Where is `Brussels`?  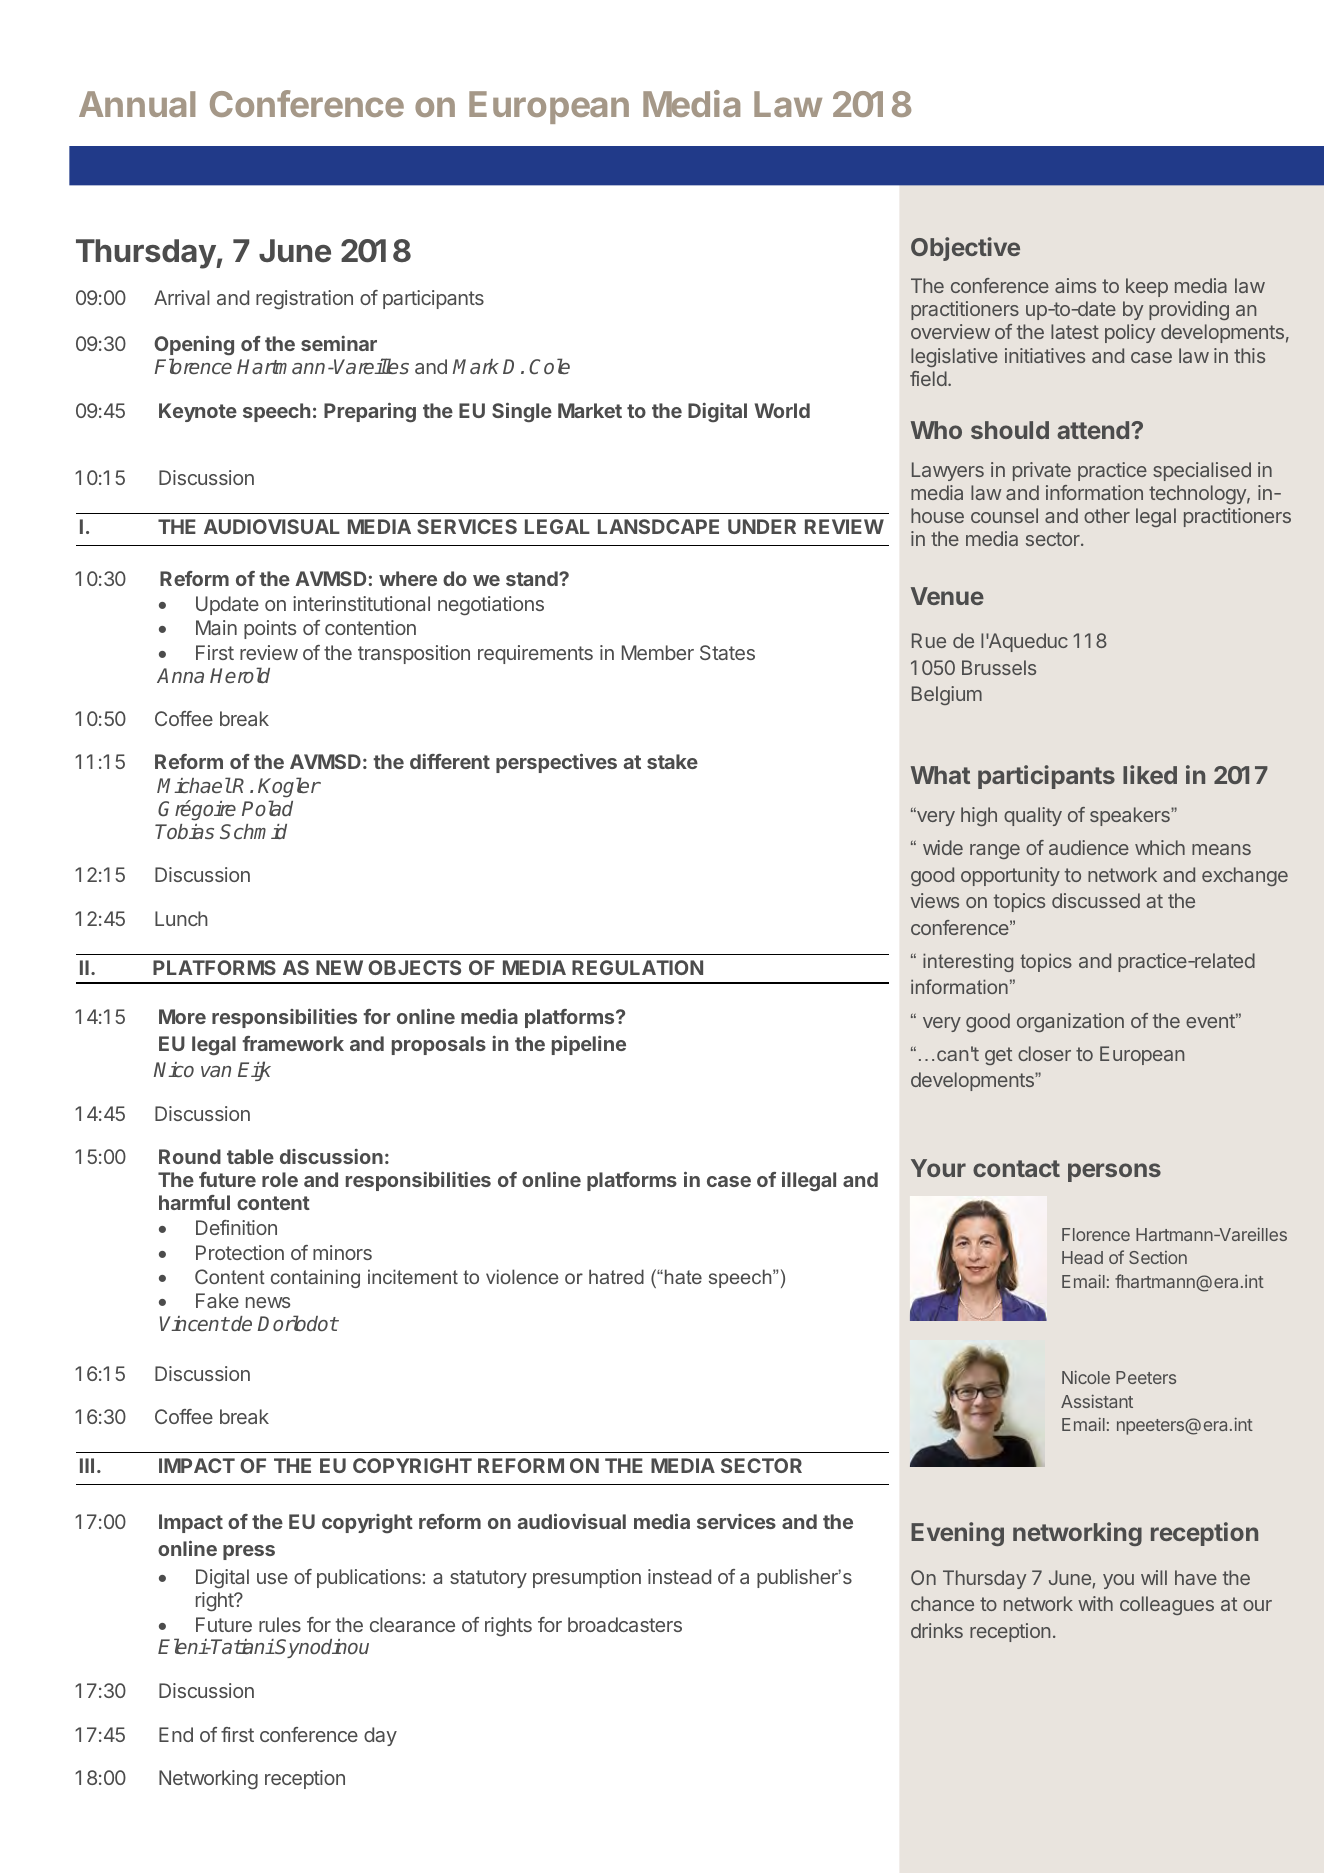
Brussels is located at coordinates (999, 667).
